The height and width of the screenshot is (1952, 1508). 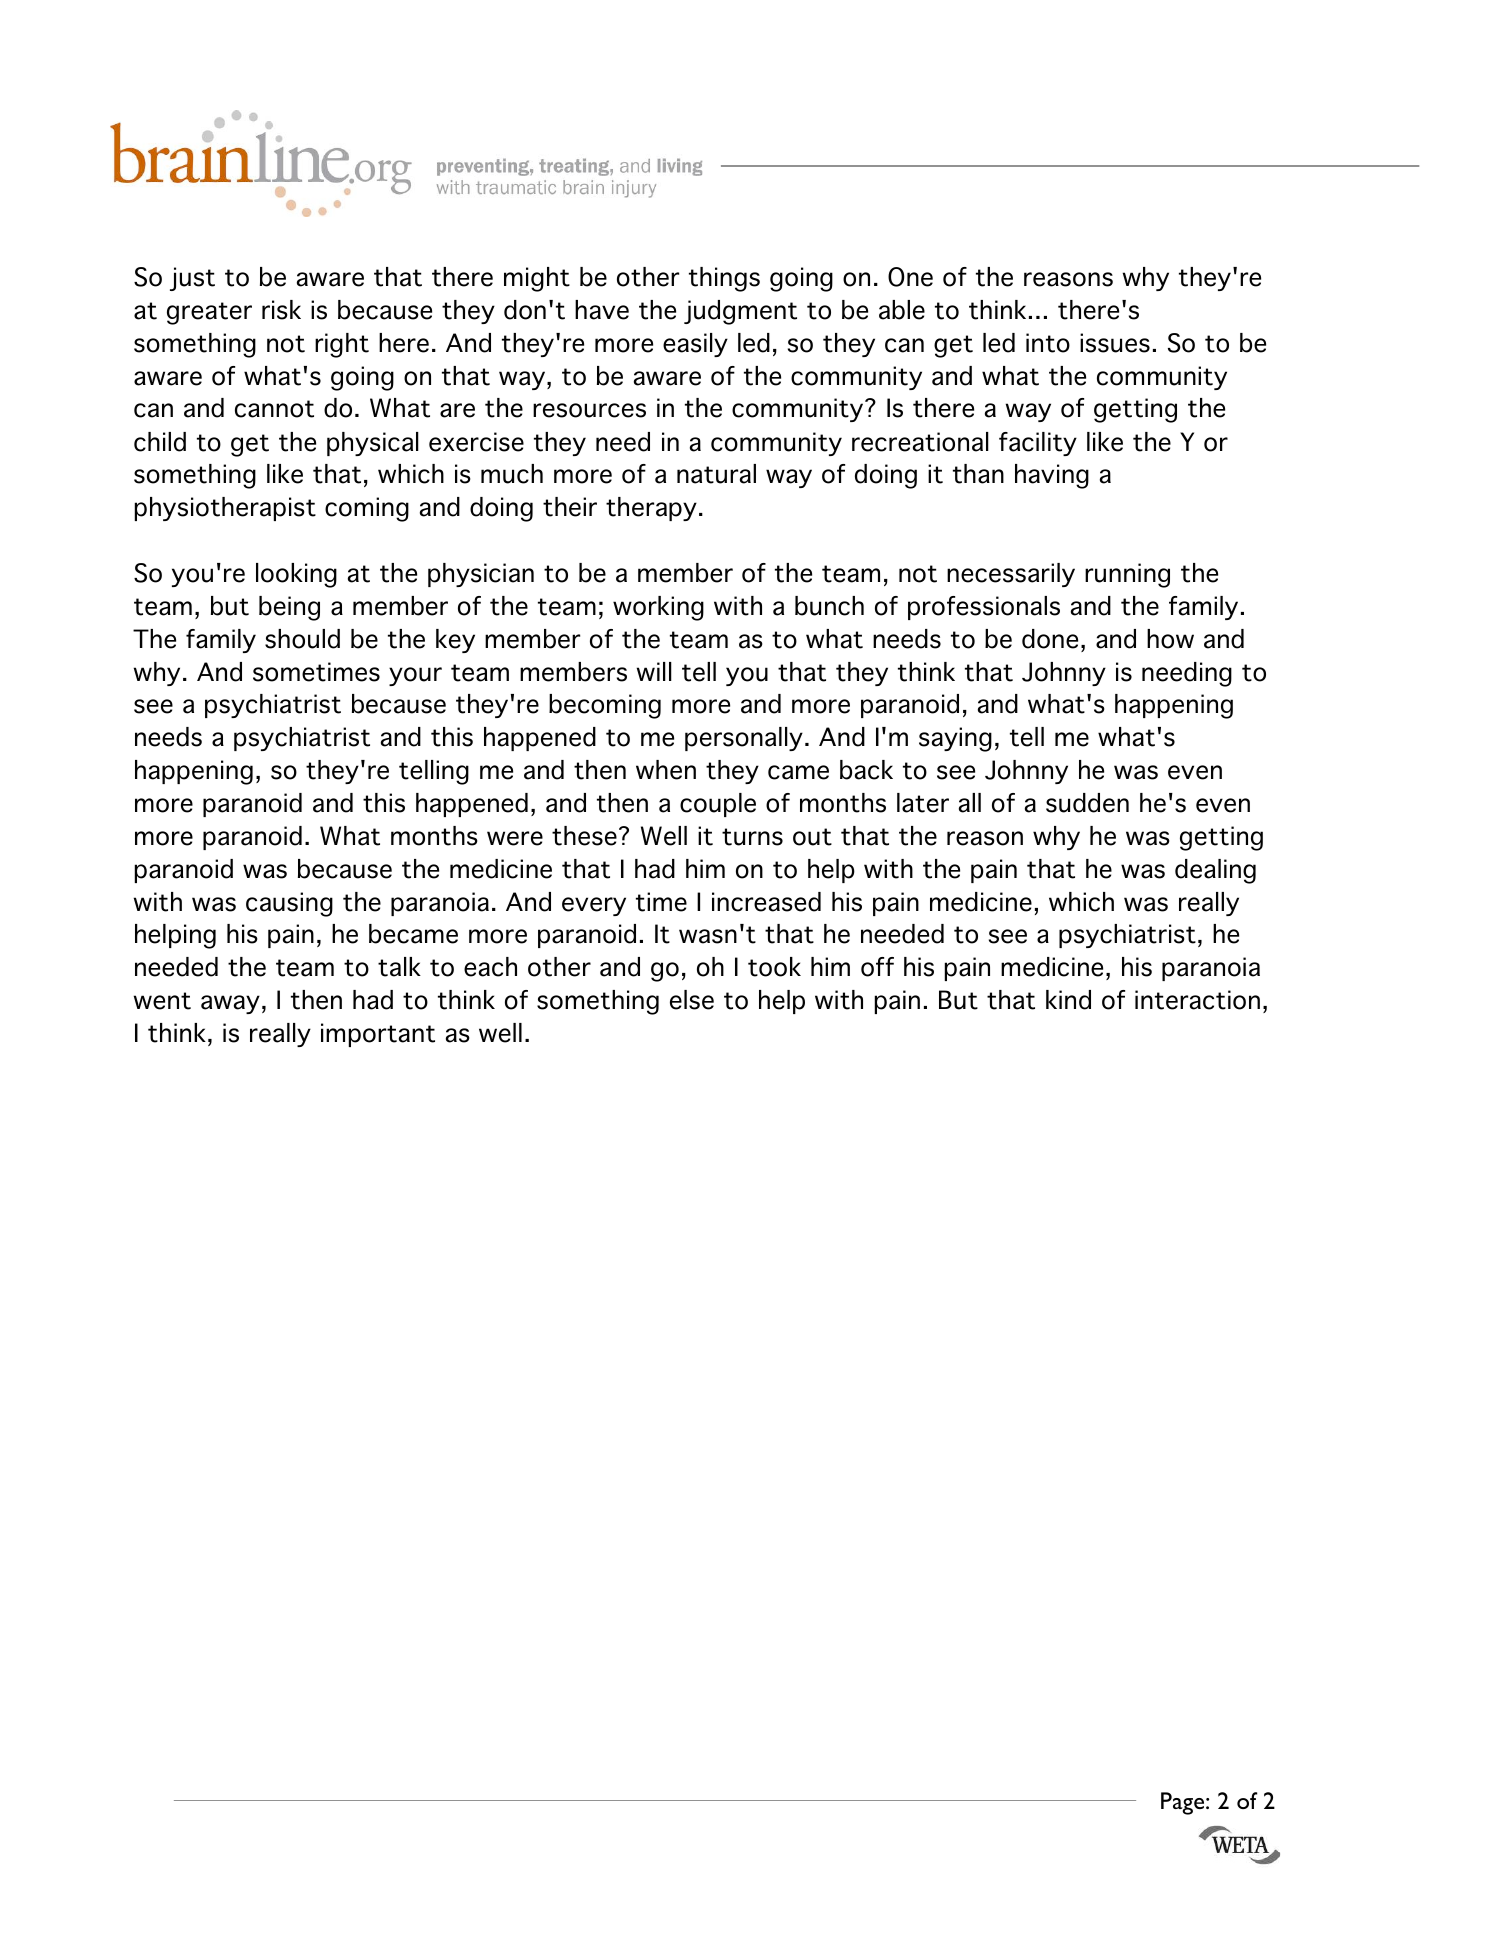 I want to click on risk, so click(x=281, y=310).
